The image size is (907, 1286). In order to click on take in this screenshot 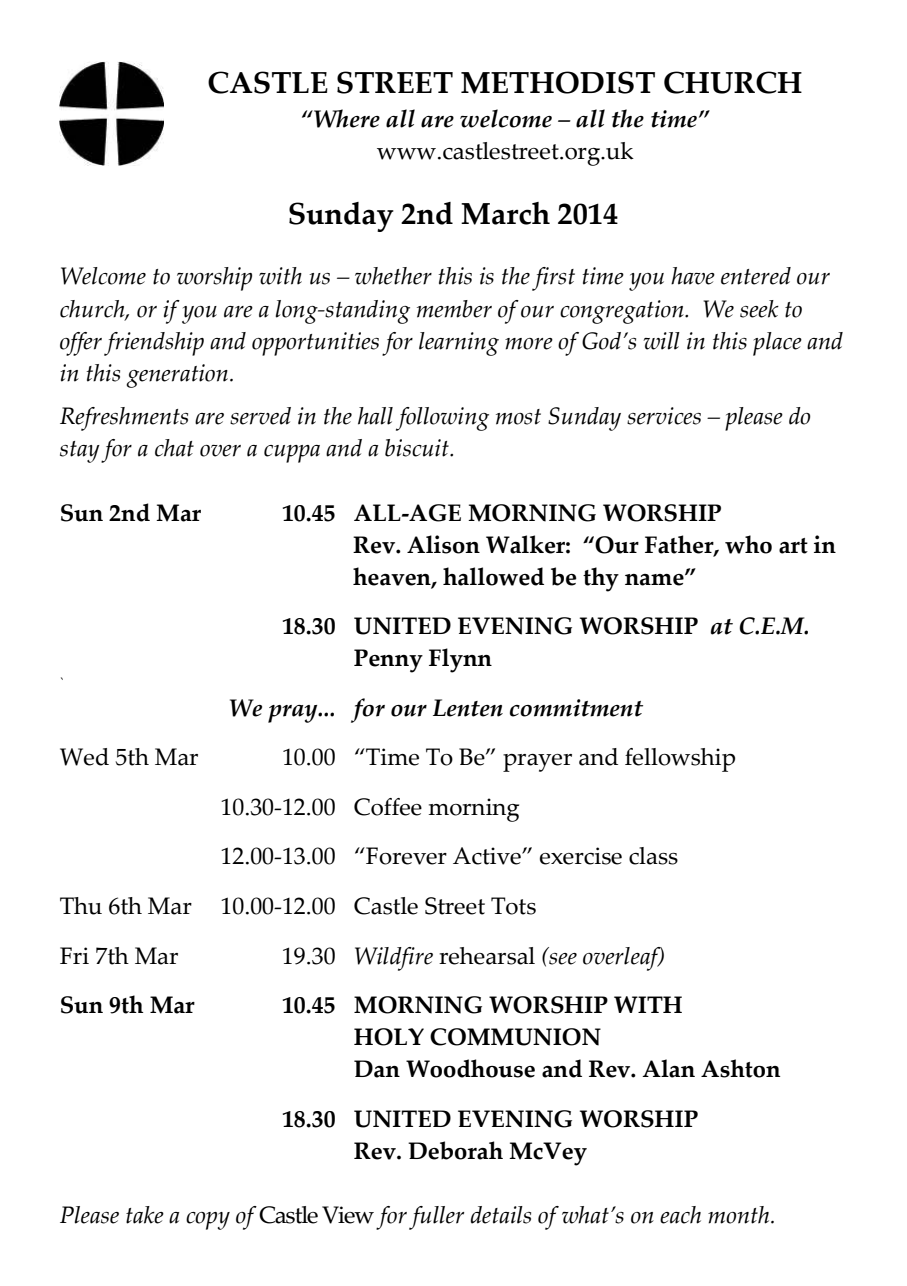, I will do `click(145, 1215)`.
